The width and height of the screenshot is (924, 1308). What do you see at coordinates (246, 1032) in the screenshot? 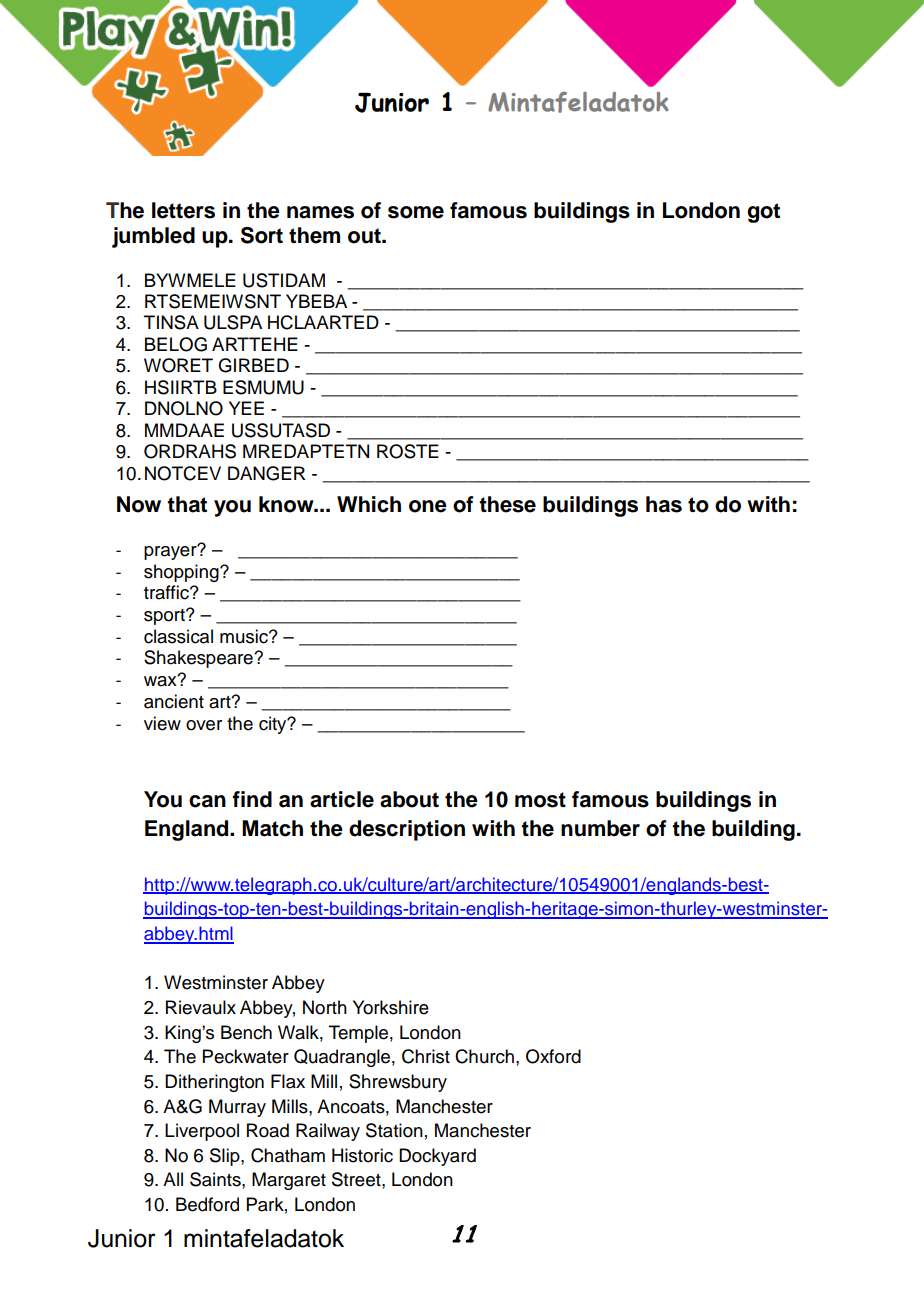
I see `Bench` at bounding box center [246, 1032].
